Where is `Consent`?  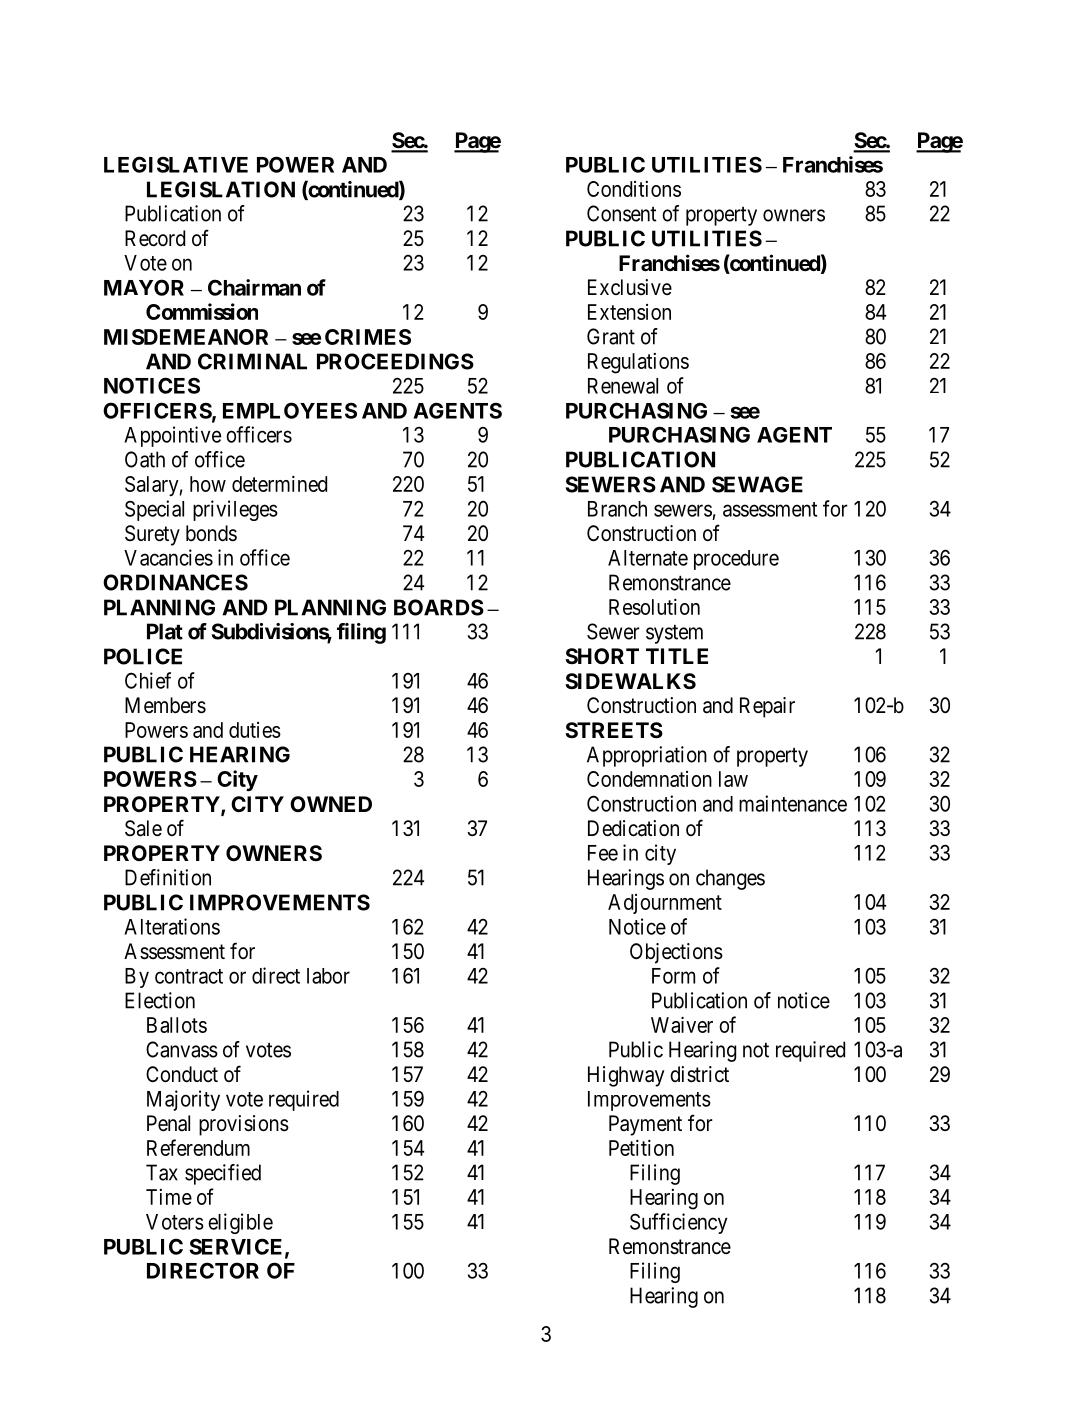
Consent is located at coordinates (621, 213).
